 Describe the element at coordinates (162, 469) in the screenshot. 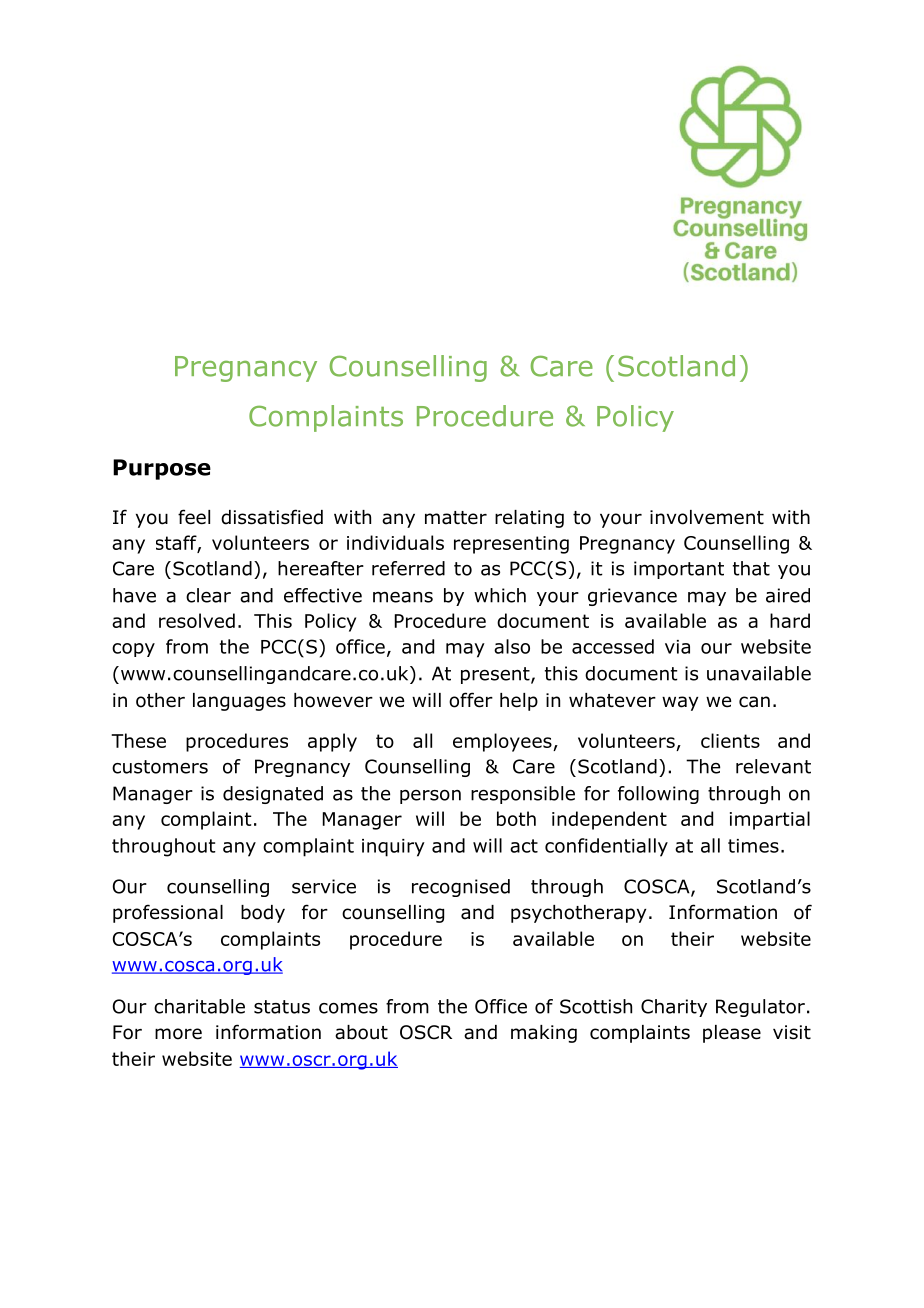

I see `Purpose` at that location.
